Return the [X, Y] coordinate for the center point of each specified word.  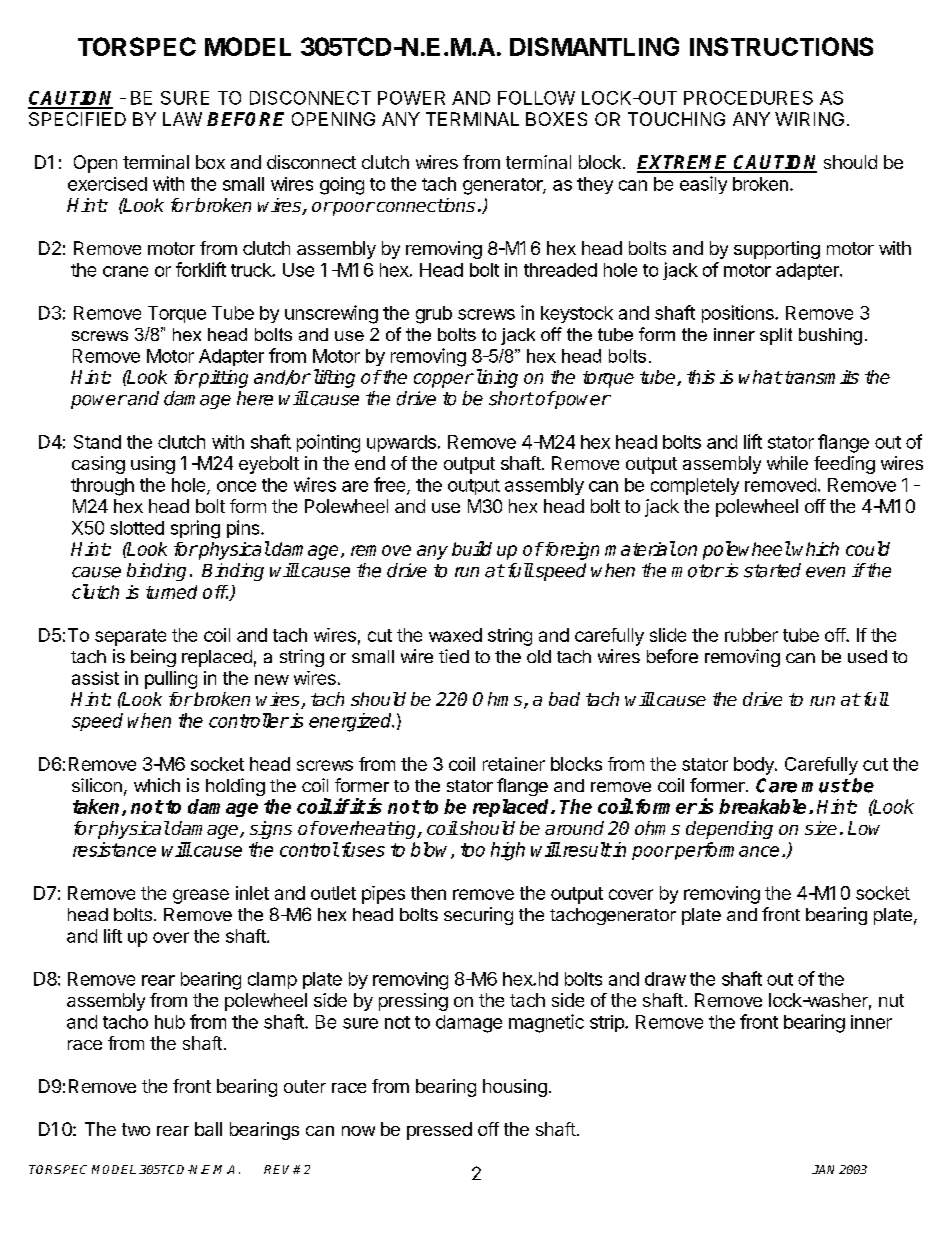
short [511, 398]
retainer [514, 764]
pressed [439, 1131]
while [787, 463]
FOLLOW [536, 98]
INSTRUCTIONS [781, 46]
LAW [182, 119]
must [826, 786]
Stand [97, 442]
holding [235, 787]
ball [208, 1129]
